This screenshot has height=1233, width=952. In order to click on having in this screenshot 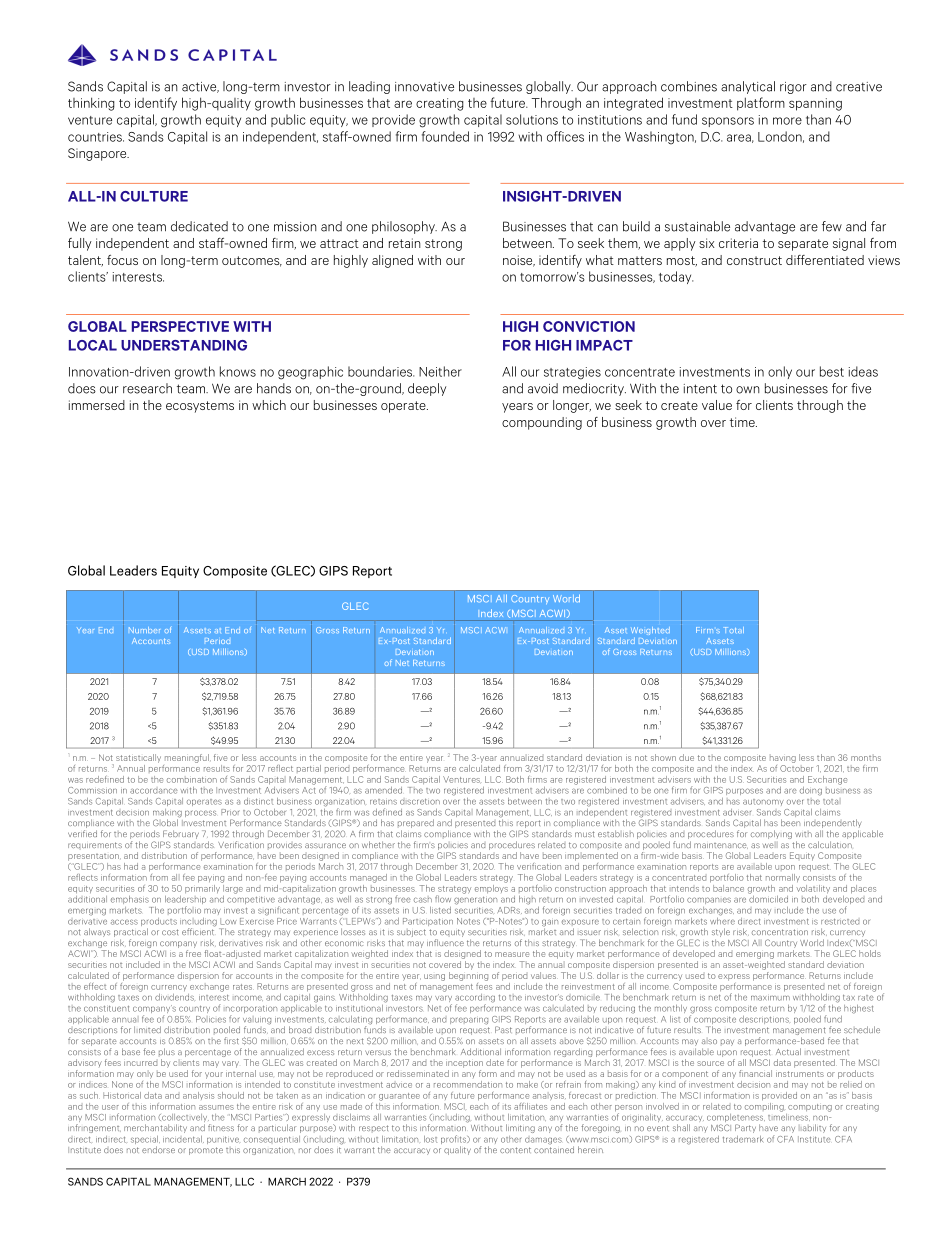, I will do `click(783, 759)`.
